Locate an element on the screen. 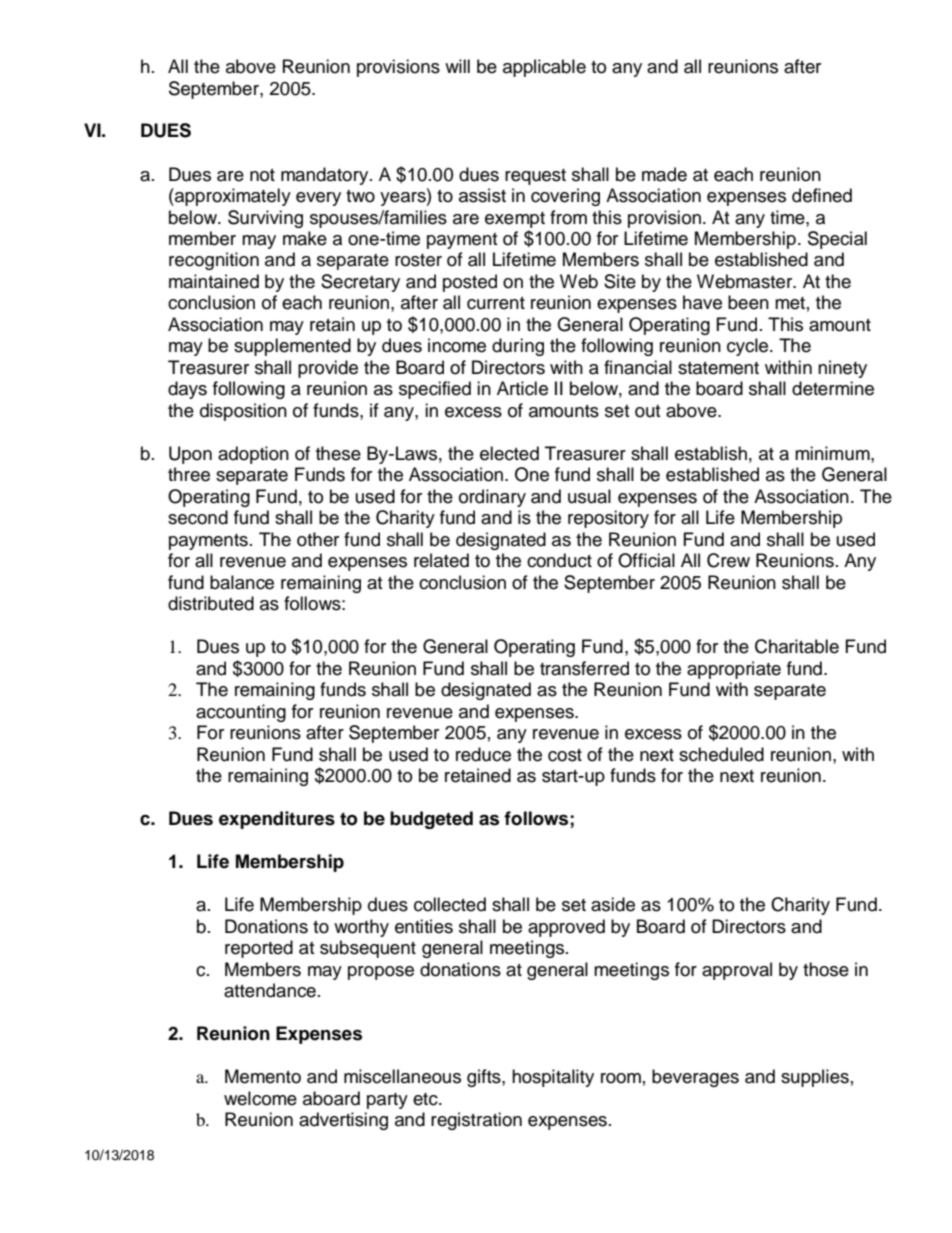 The image size is (952, 1233). elected is located at coordinates (509, 453).
